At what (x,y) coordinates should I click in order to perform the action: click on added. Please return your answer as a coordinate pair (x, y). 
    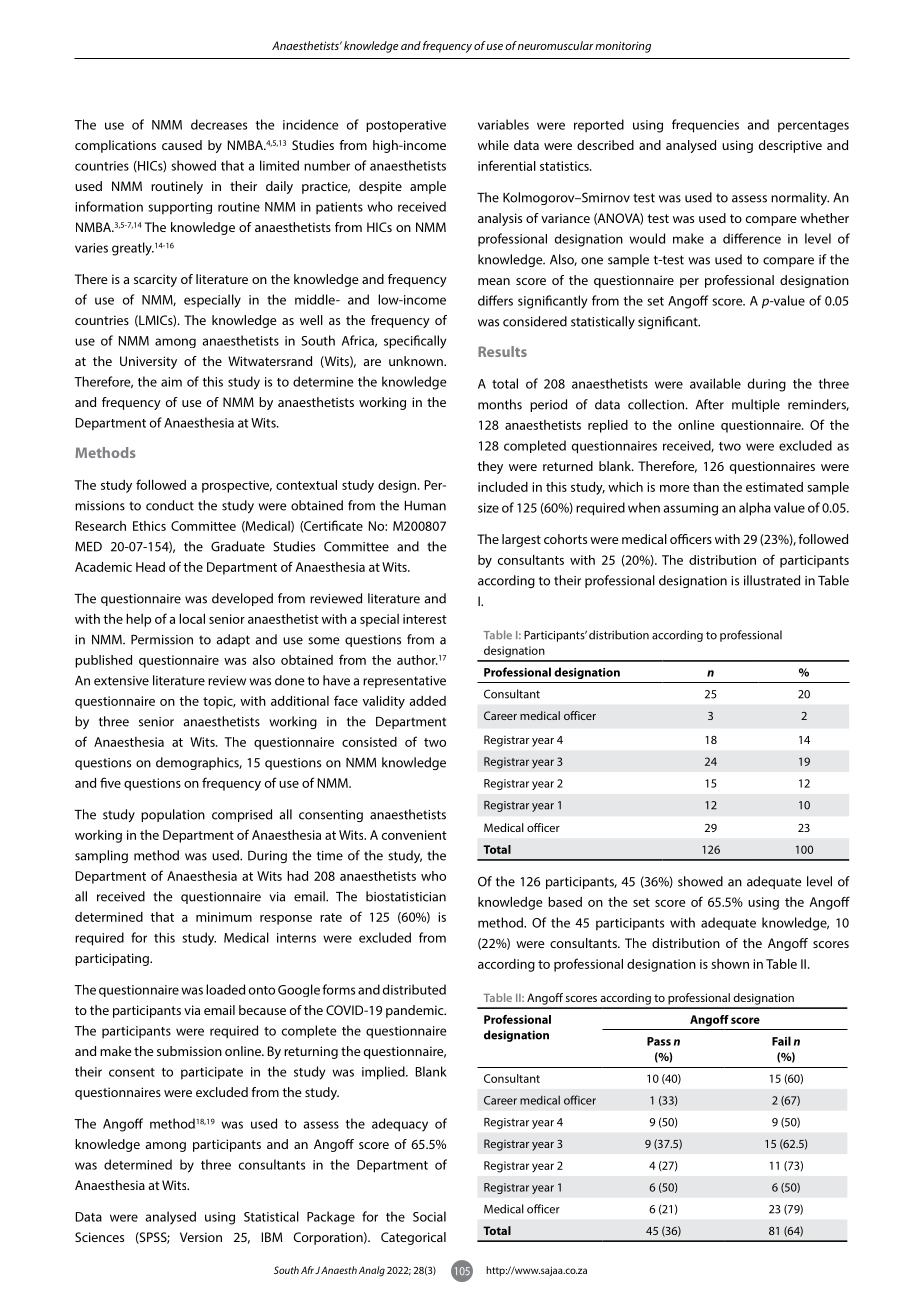
    Looking at the image, I should click on (428, 701).
